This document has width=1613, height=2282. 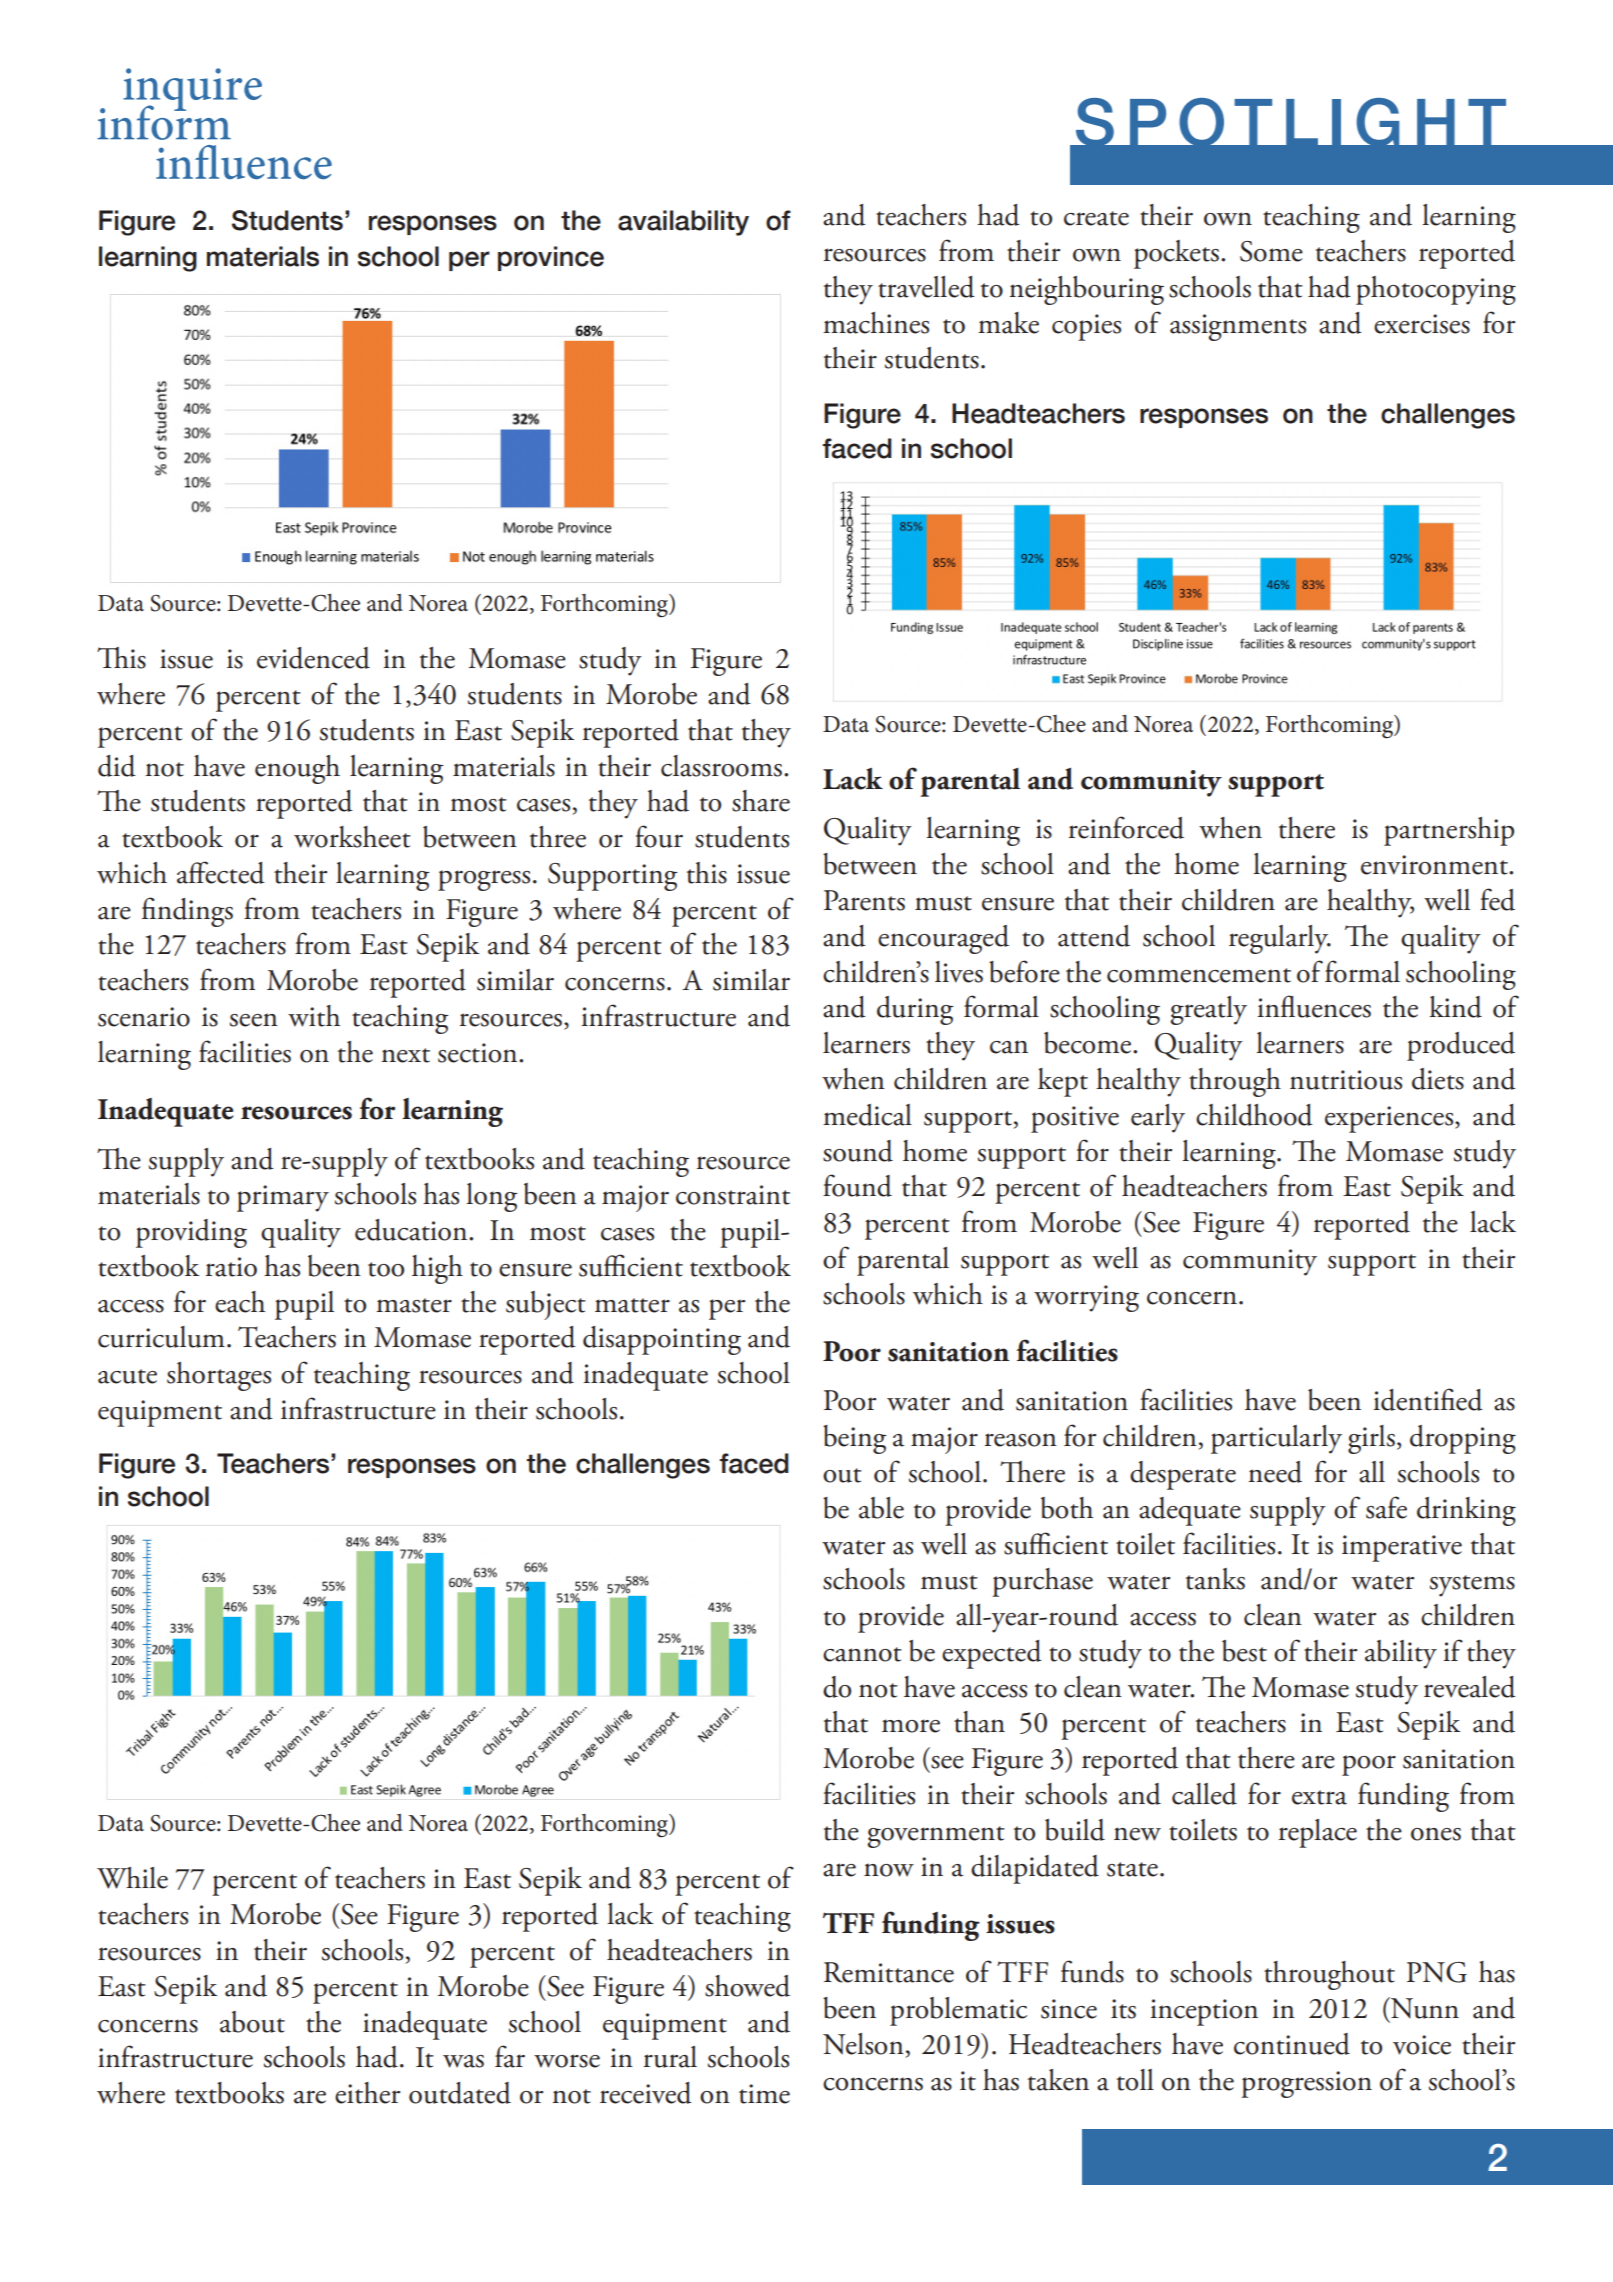 What do you see at coordinates (297, 769) in the document?
I see `enough` at bounding box center [297, 769].
